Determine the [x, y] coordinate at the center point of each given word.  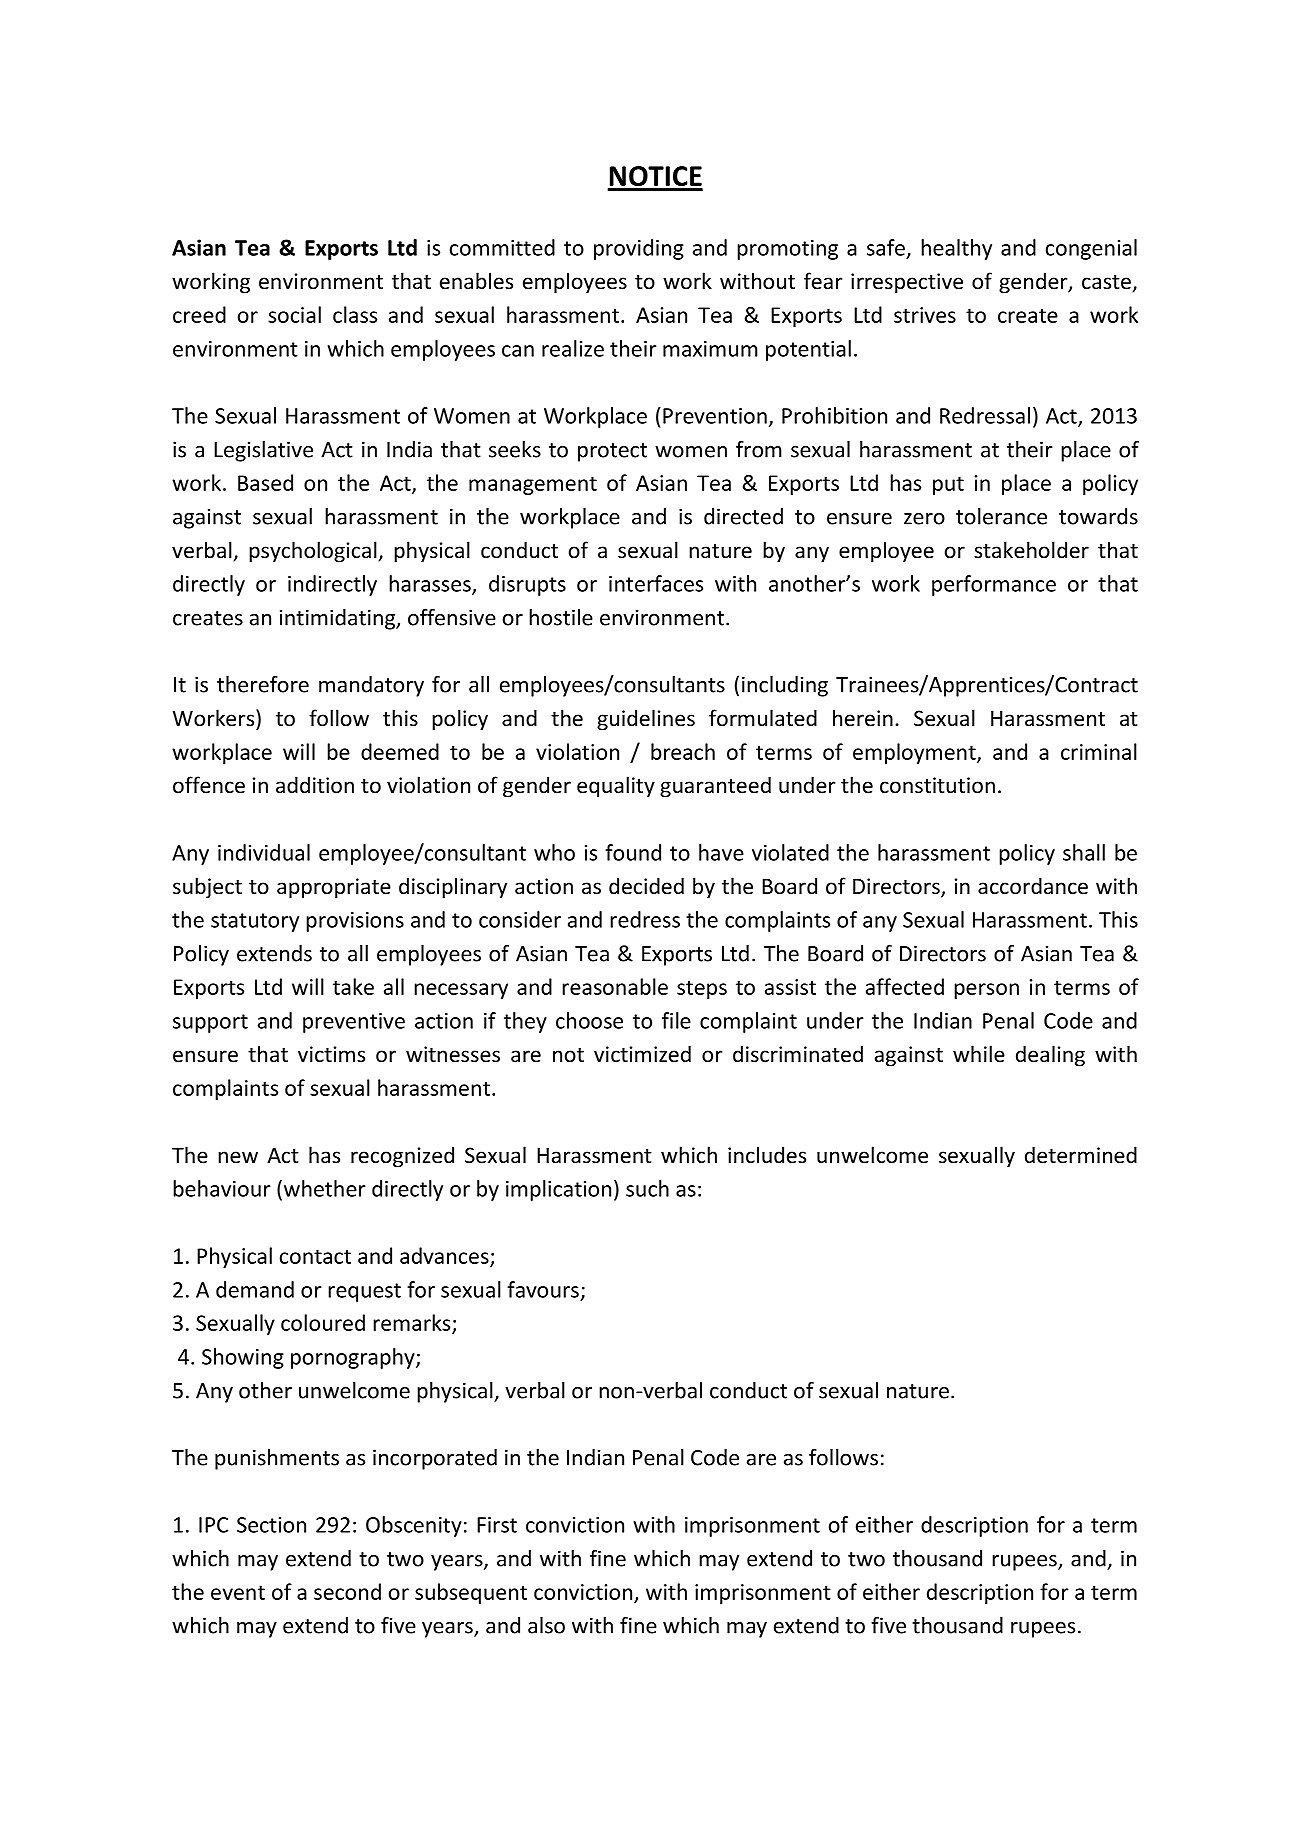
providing [639, 249]
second [347, 1591]
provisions [355, 922]
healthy [956, 249]
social [294, 314]
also [546, 1625]
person [986, 991]
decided [646, 886]
